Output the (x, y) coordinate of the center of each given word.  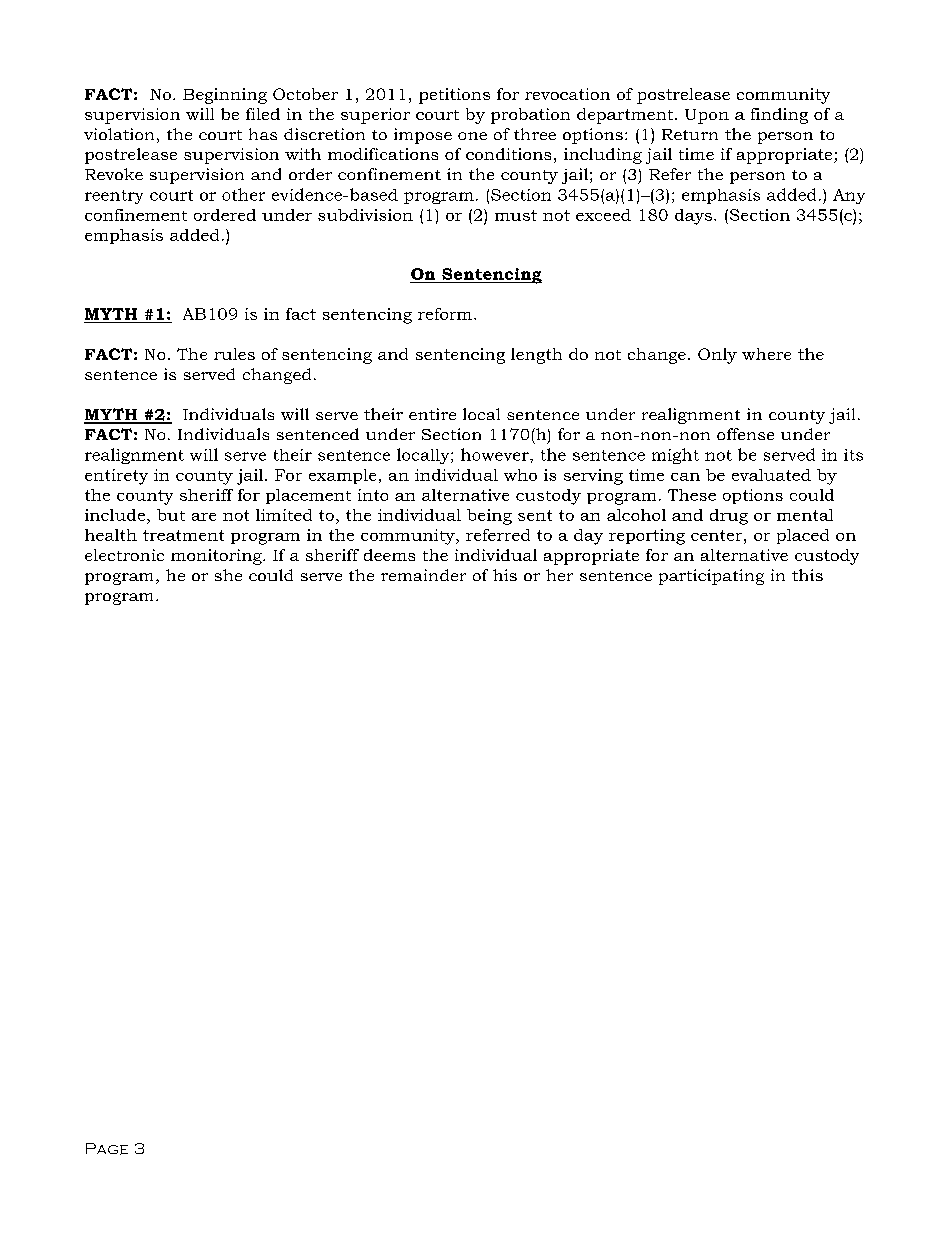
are (204, 517)
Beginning (225, 96)
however (496, 454)
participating (711, 577)
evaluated (771, 475)
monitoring (217, 557)
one (472, 136)
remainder (423, 575)
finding (779, 116)
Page (107, 1149)
